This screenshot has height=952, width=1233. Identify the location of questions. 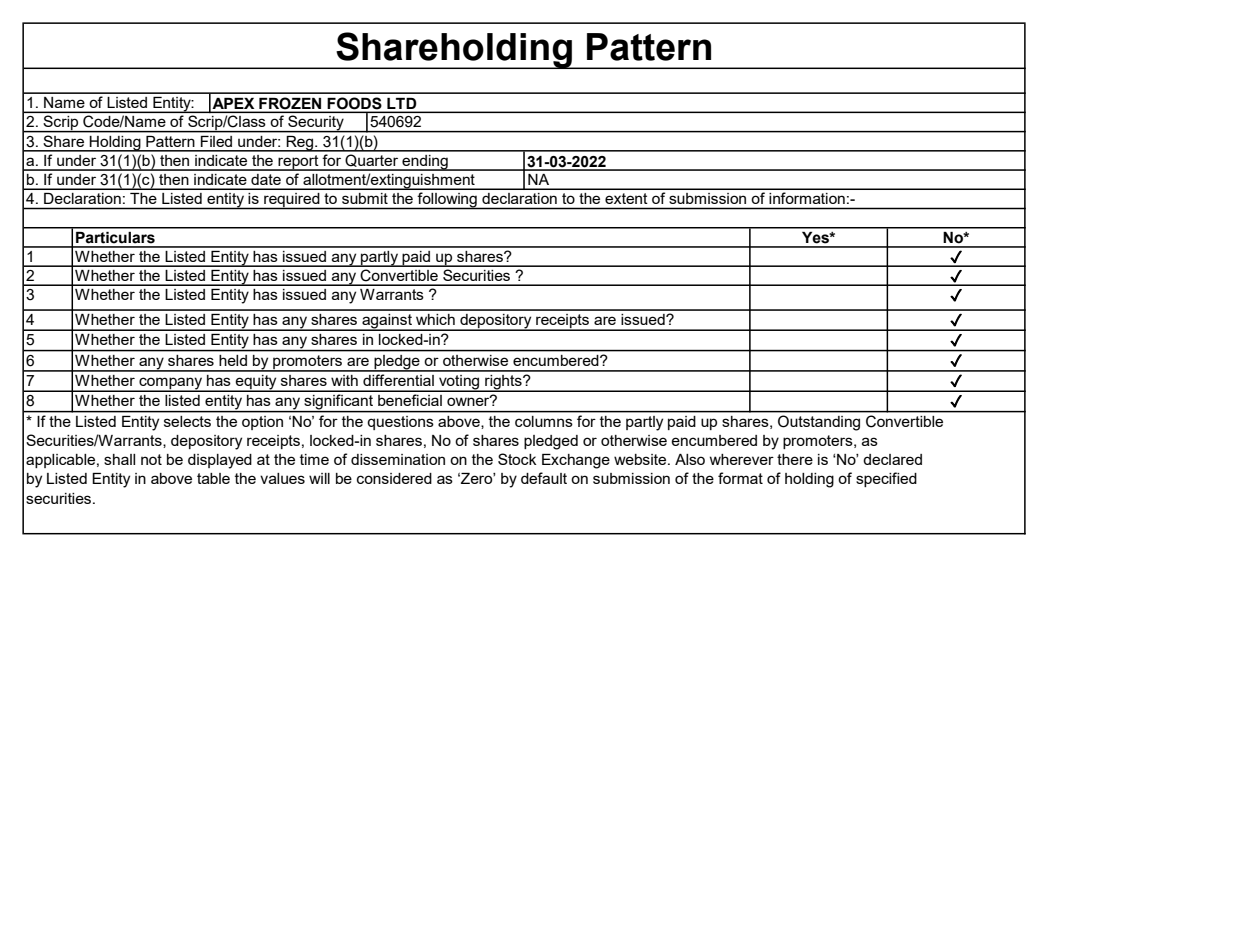
(400, 423).
